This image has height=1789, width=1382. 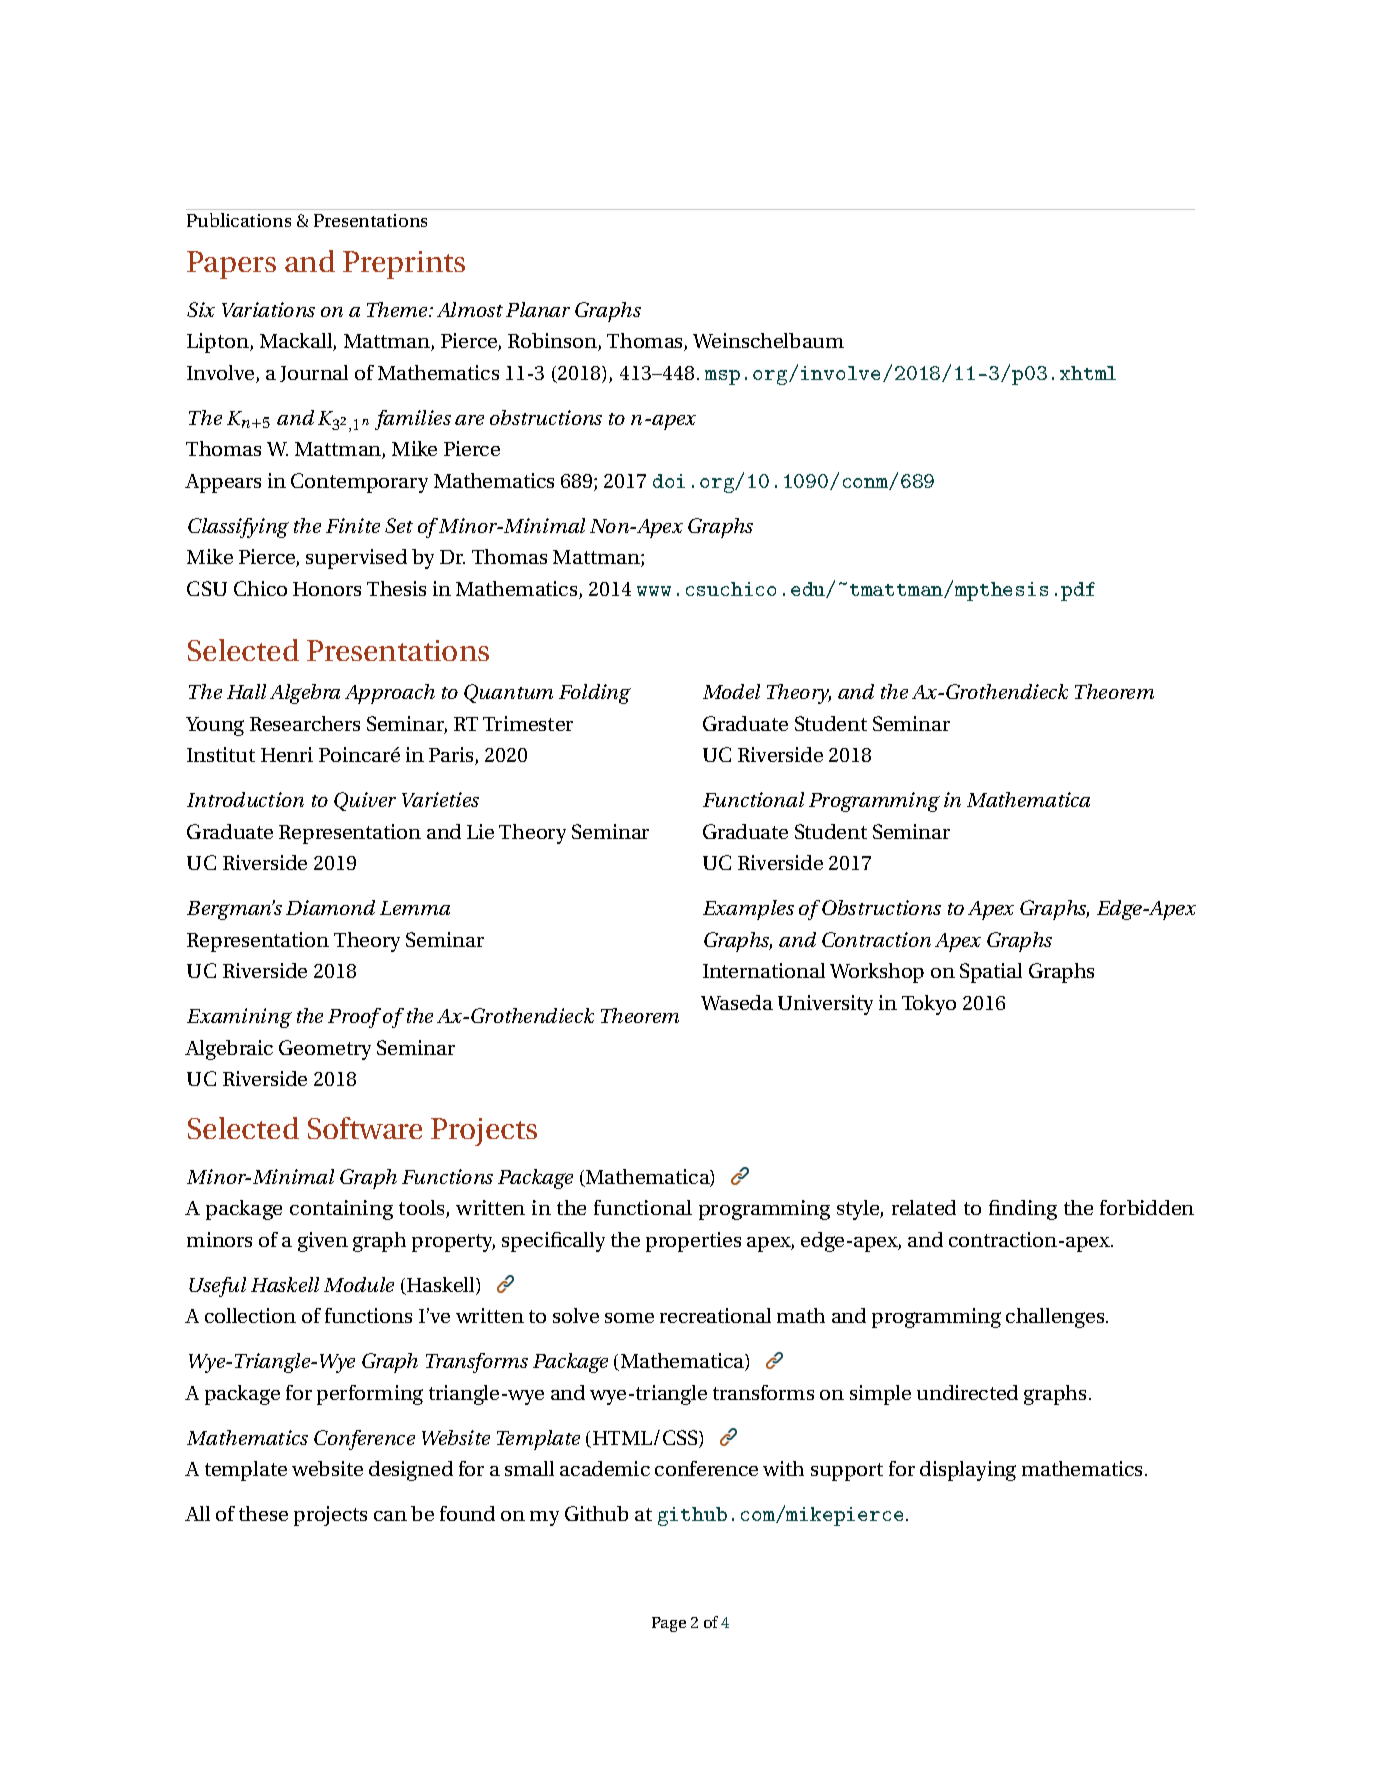 I want to click on Almost, so click(x=470, y=309).
